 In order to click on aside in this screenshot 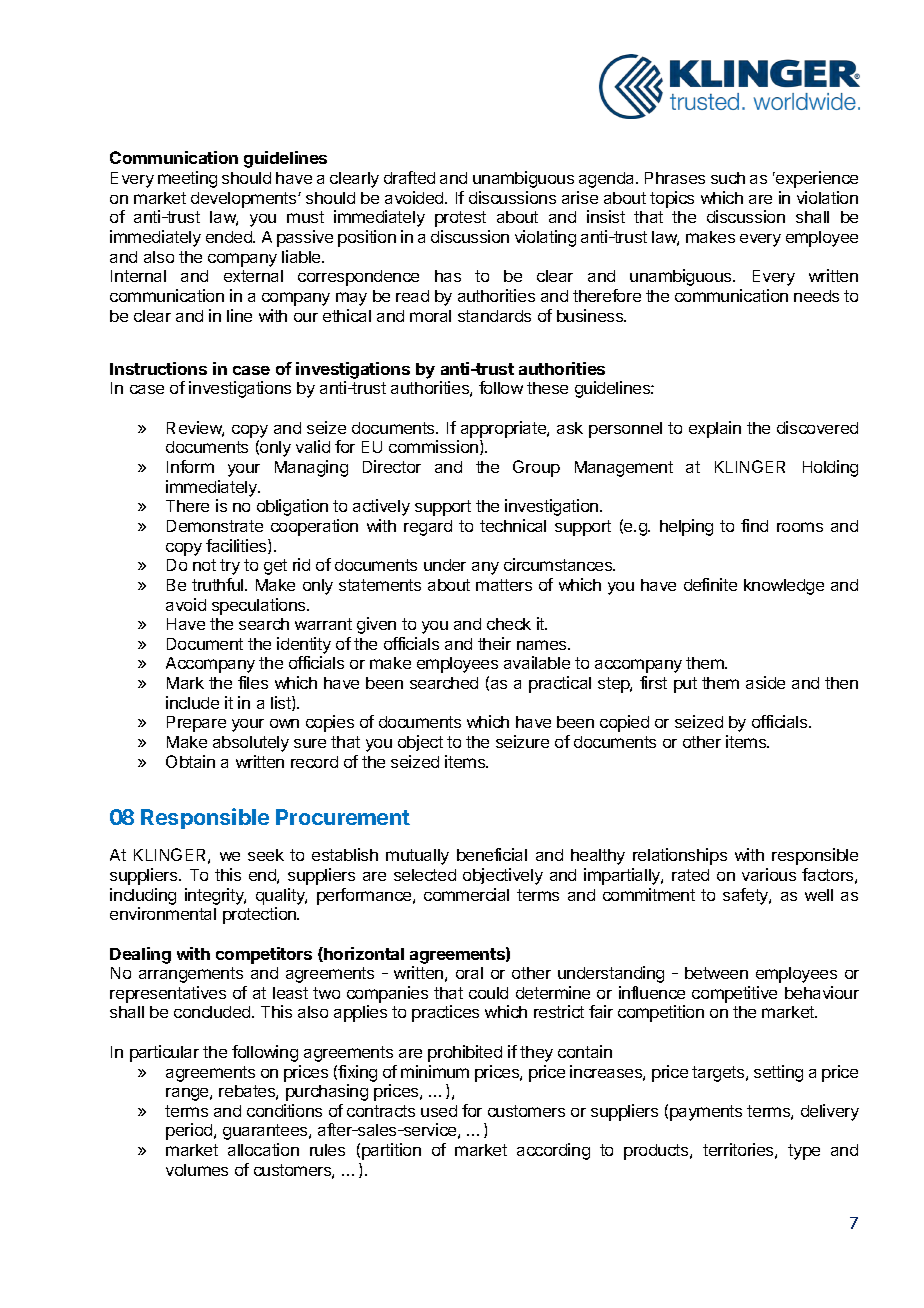, I will do `click(765, 682)`.
